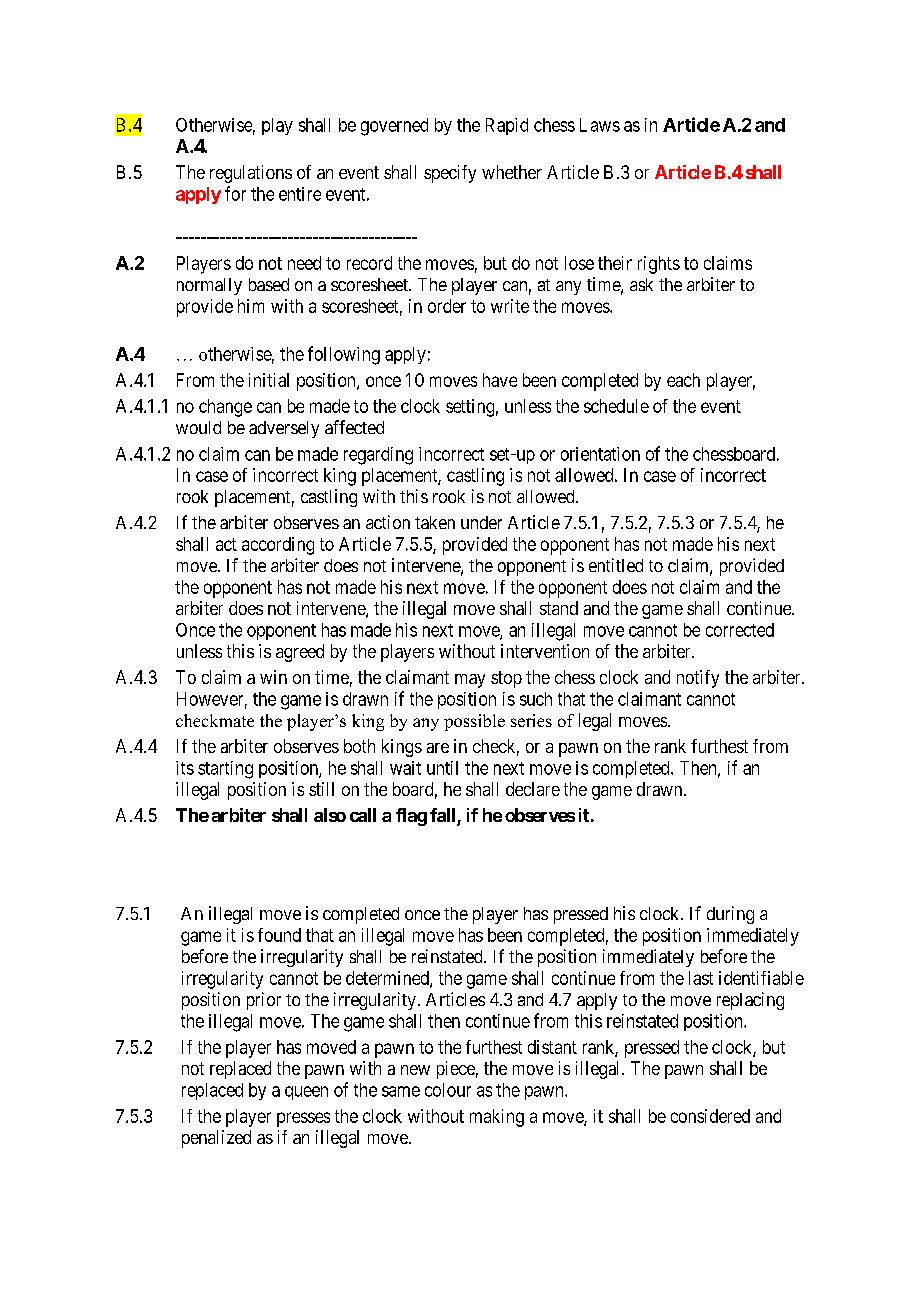 The width and height of the image is (924, 1308). What do you see at coordinates (251, 174) in the image?
I see `regulations` at bounding box center [251, 174].
